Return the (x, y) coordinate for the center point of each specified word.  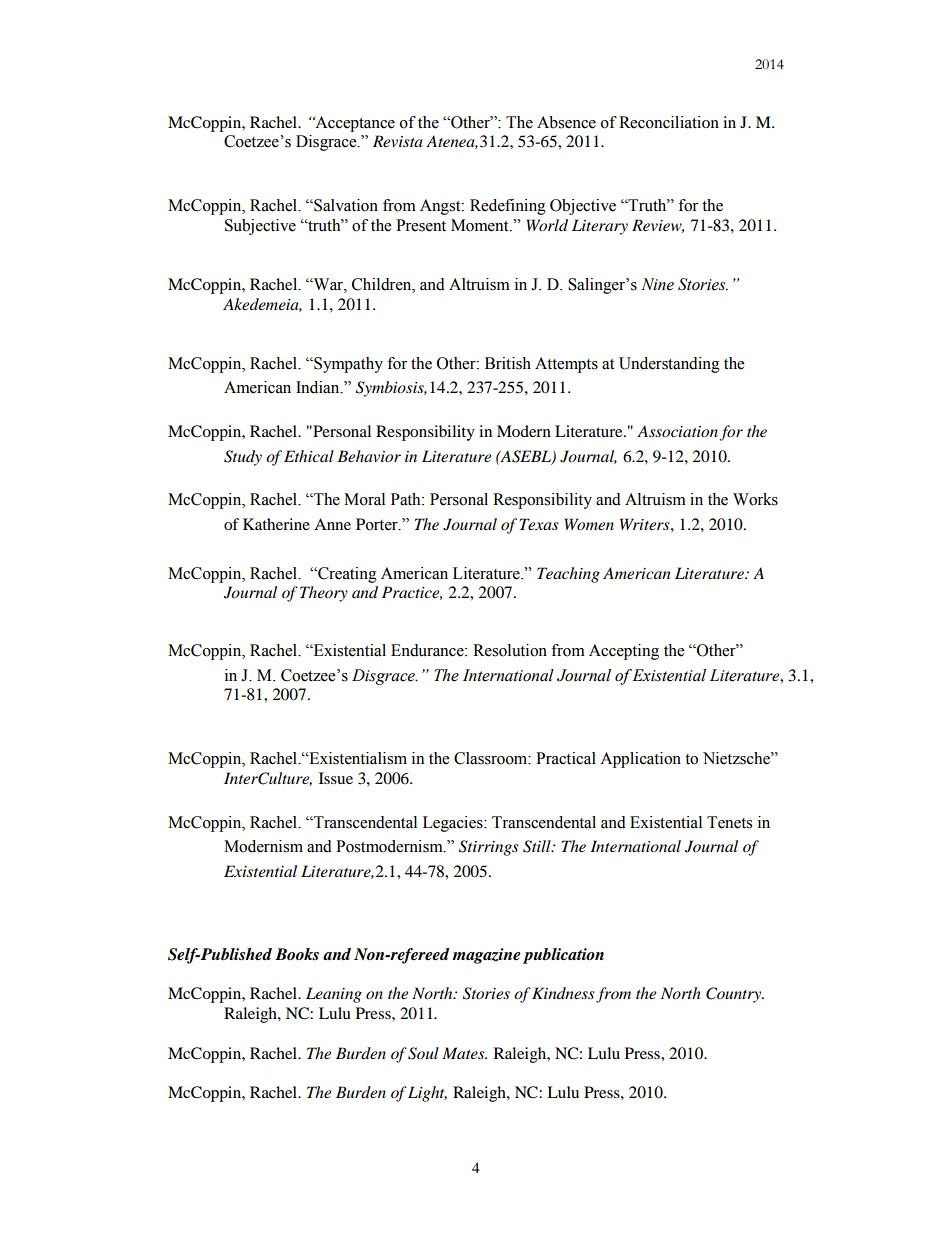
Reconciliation (669, 122)
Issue (336, 778)
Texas (539, 524)
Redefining (508, 207)
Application (640, 760)
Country (735, 995)
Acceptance (354, 124)
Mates (464, 1053)
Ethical (309, 456)
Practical (566, 758)
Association (677, 431)
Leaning (334, 995)
